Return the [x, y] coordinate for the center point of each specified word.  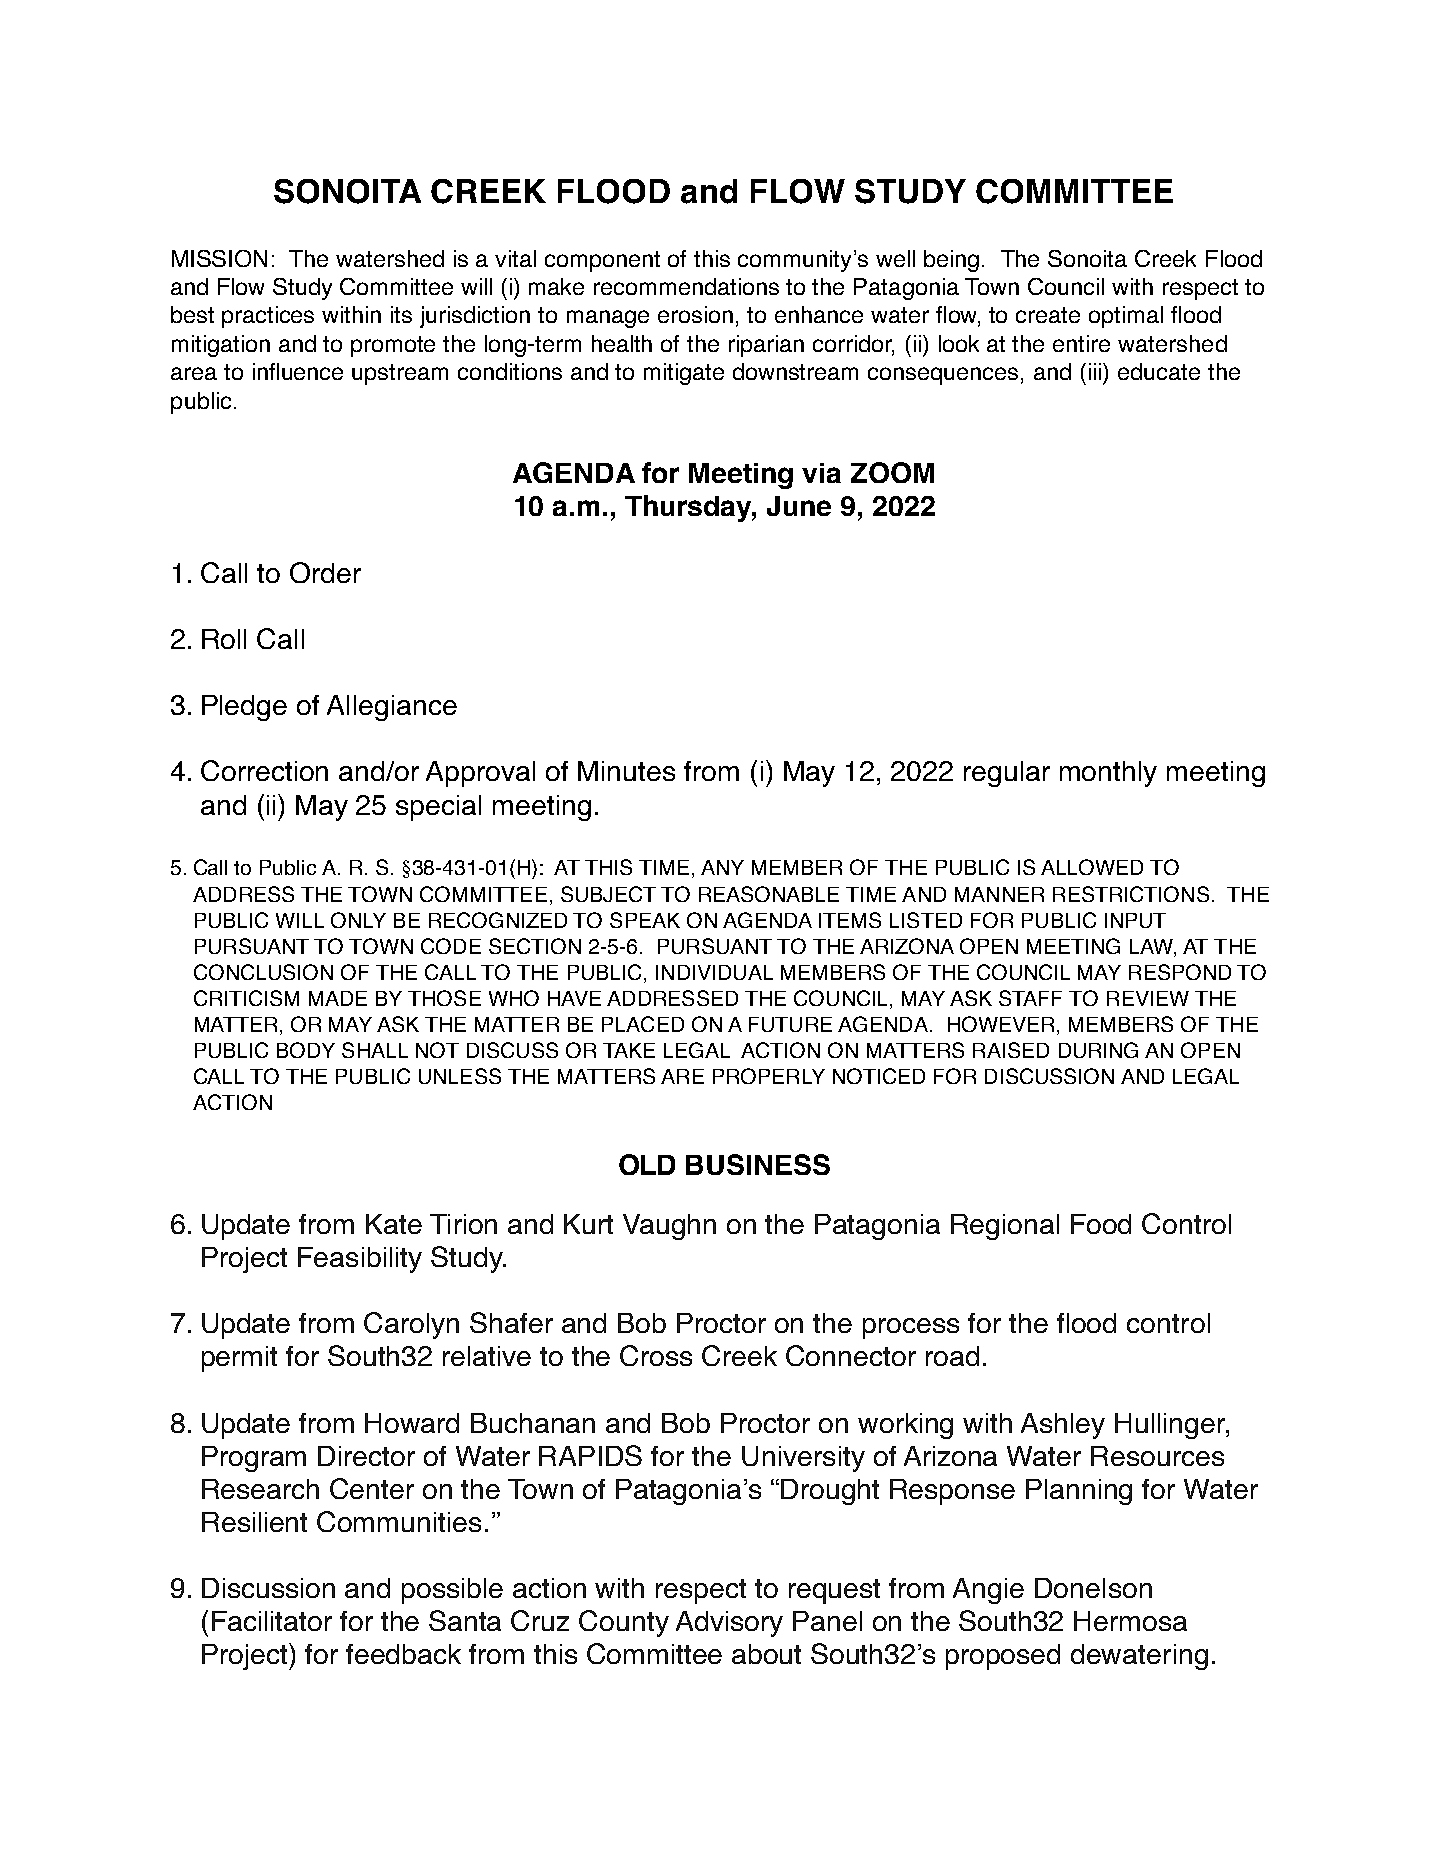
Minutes [626, 771]
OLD [647, 1164]
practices [268, 317]
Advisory [729, 1624]
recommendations [686, 286]
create [1048, 315]
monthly [1108, 774]
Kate [394, 1224]
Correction [264, 770]
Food [1101, 1224]
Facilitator [272, 1621]
